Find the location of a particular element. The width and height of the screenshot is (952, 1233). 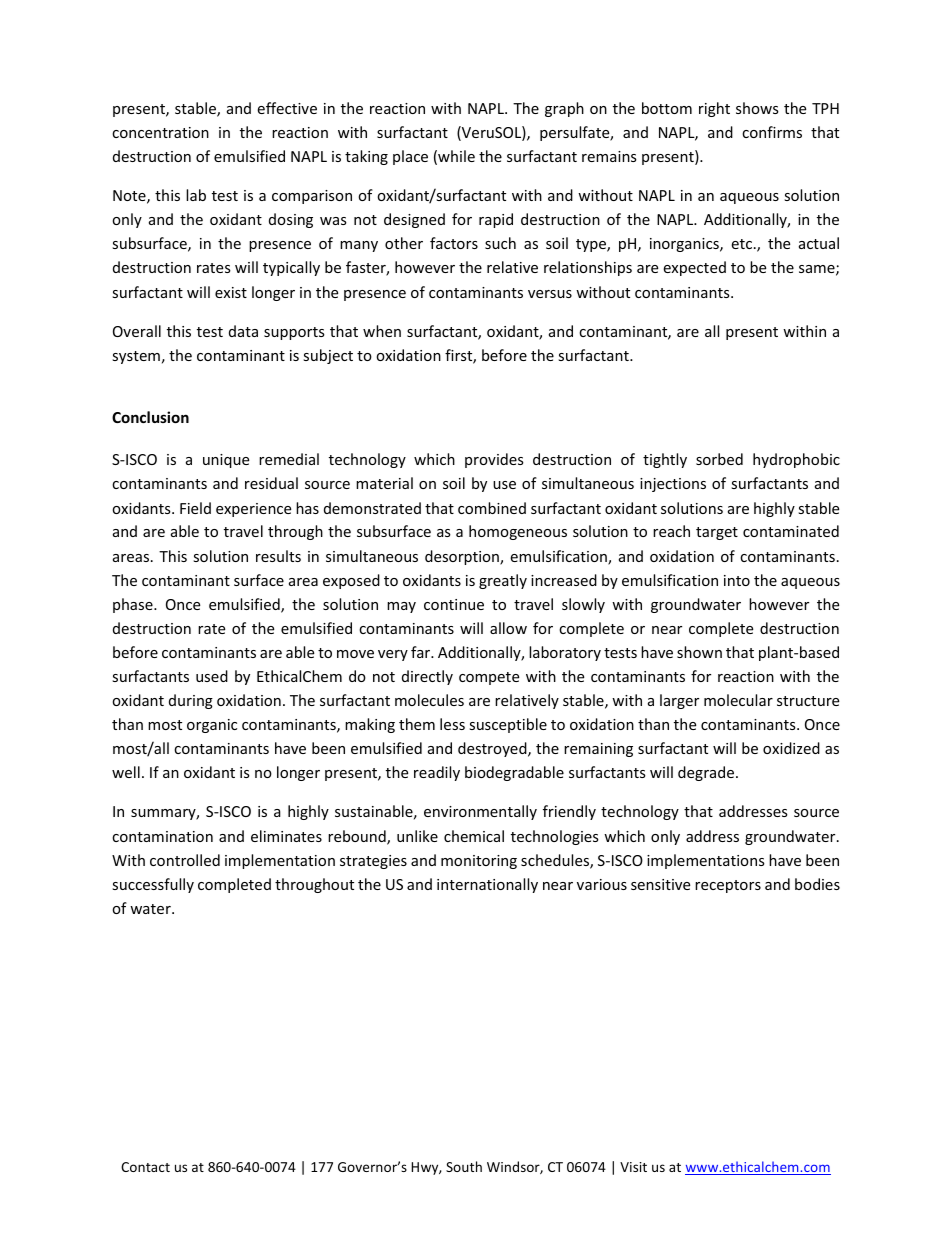

place is located at coordinates (410, 157).
